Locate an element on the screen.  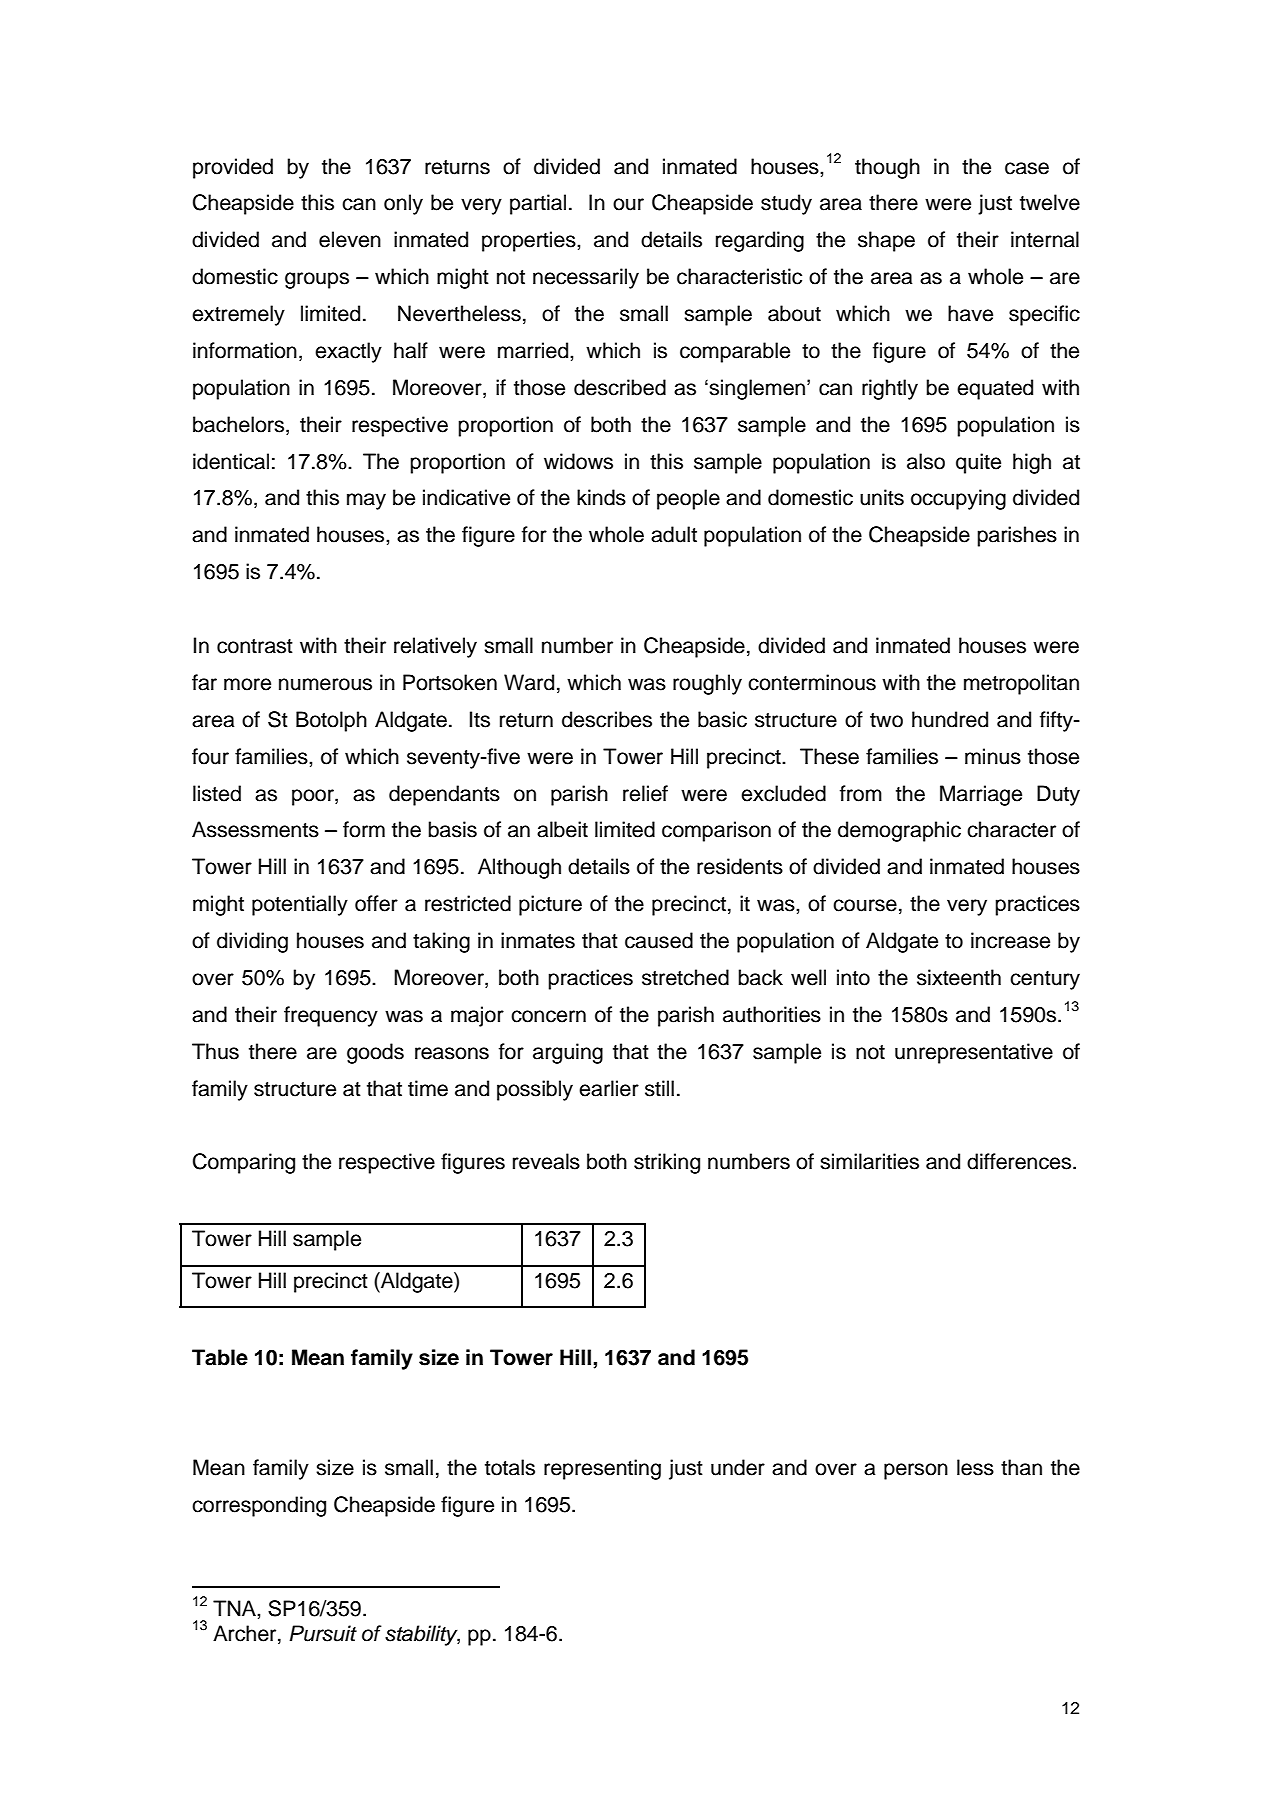
potentially is located at coordinates (300, 905).
